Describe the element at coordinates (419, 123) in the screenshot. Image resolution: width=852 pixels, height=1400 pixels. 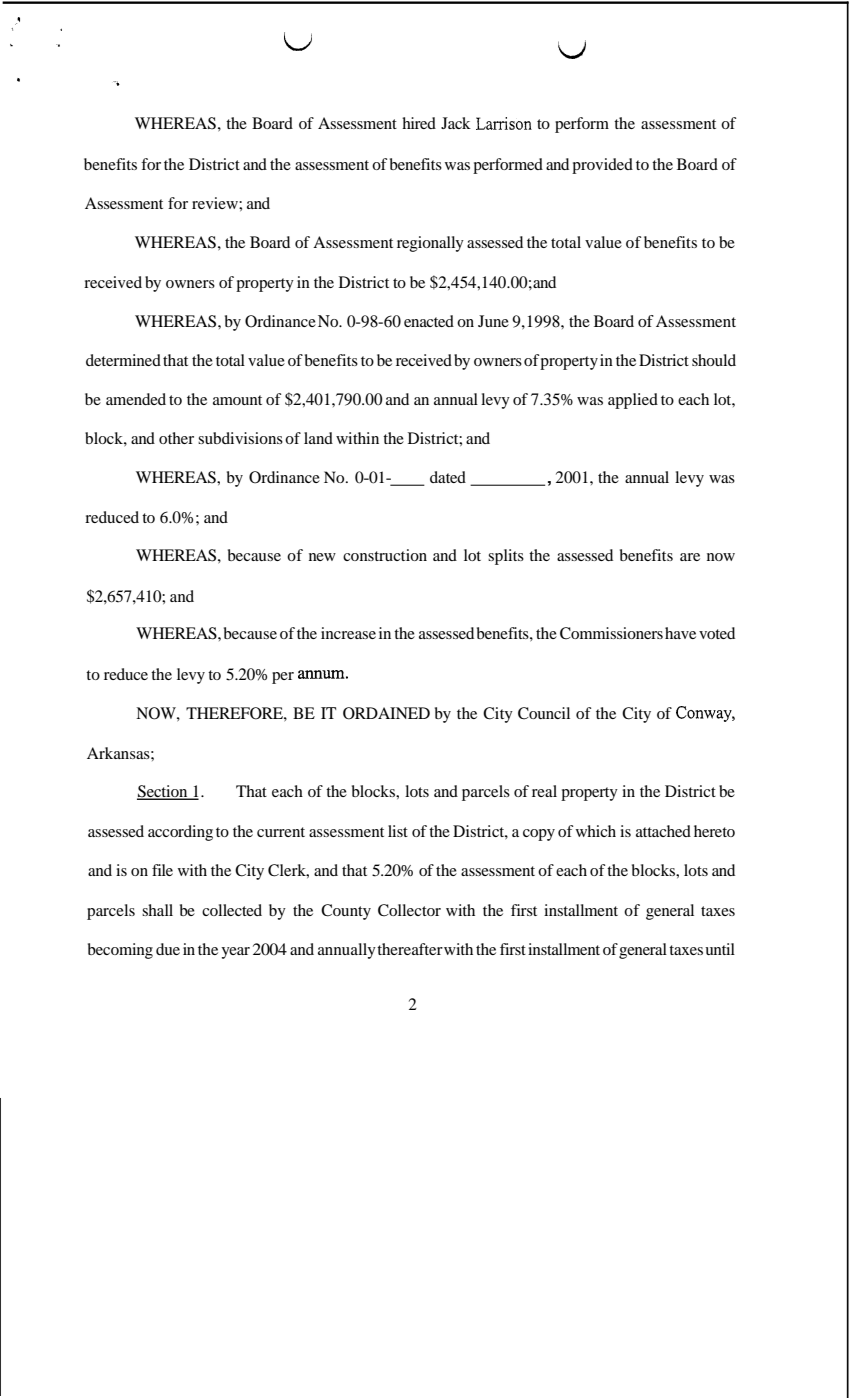
I see `hired` at that location.
